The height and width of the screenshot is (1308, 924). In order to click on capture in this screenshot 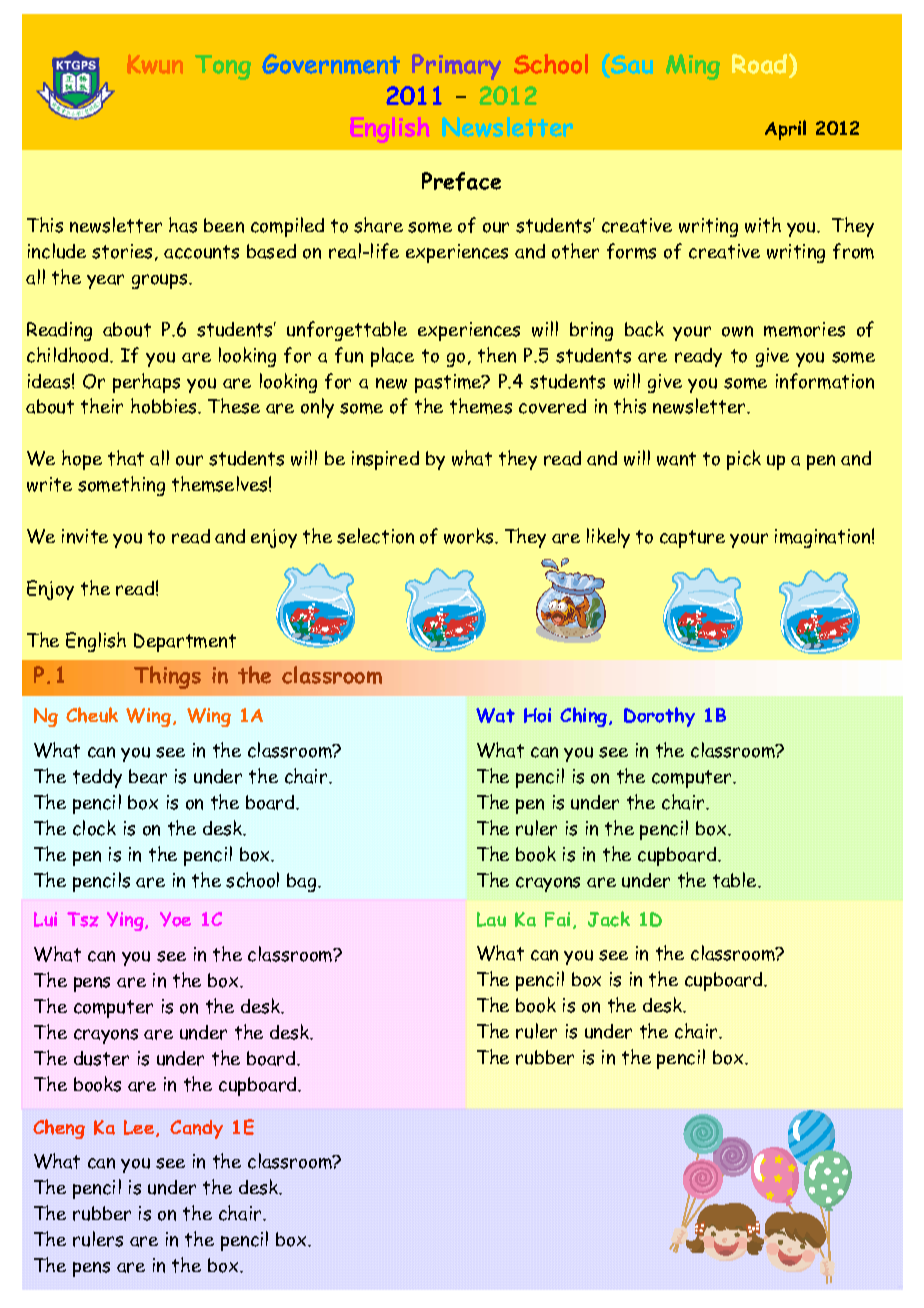, I will do `click(692, 539)`.
